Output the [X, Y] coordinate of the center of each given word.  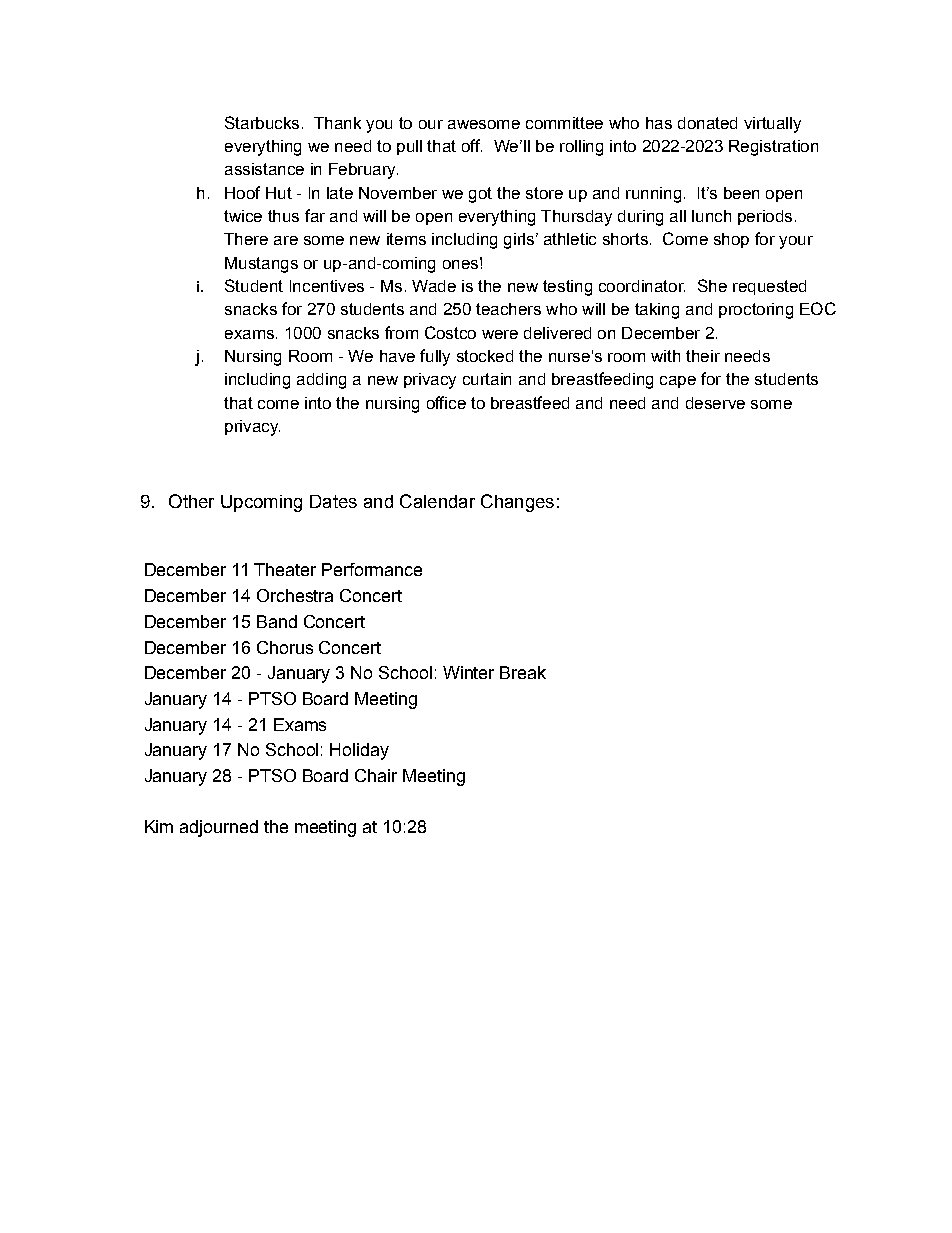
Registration [773, 148]
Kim [159, 826]
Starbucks [262, 122]
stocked [485, 356]
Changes [517, 503]
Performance [372, 569]
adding [321, 381]
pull [409, 147]
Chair [376, 775]
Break [523, 672]
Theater [285, 569]
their [703, 356]
